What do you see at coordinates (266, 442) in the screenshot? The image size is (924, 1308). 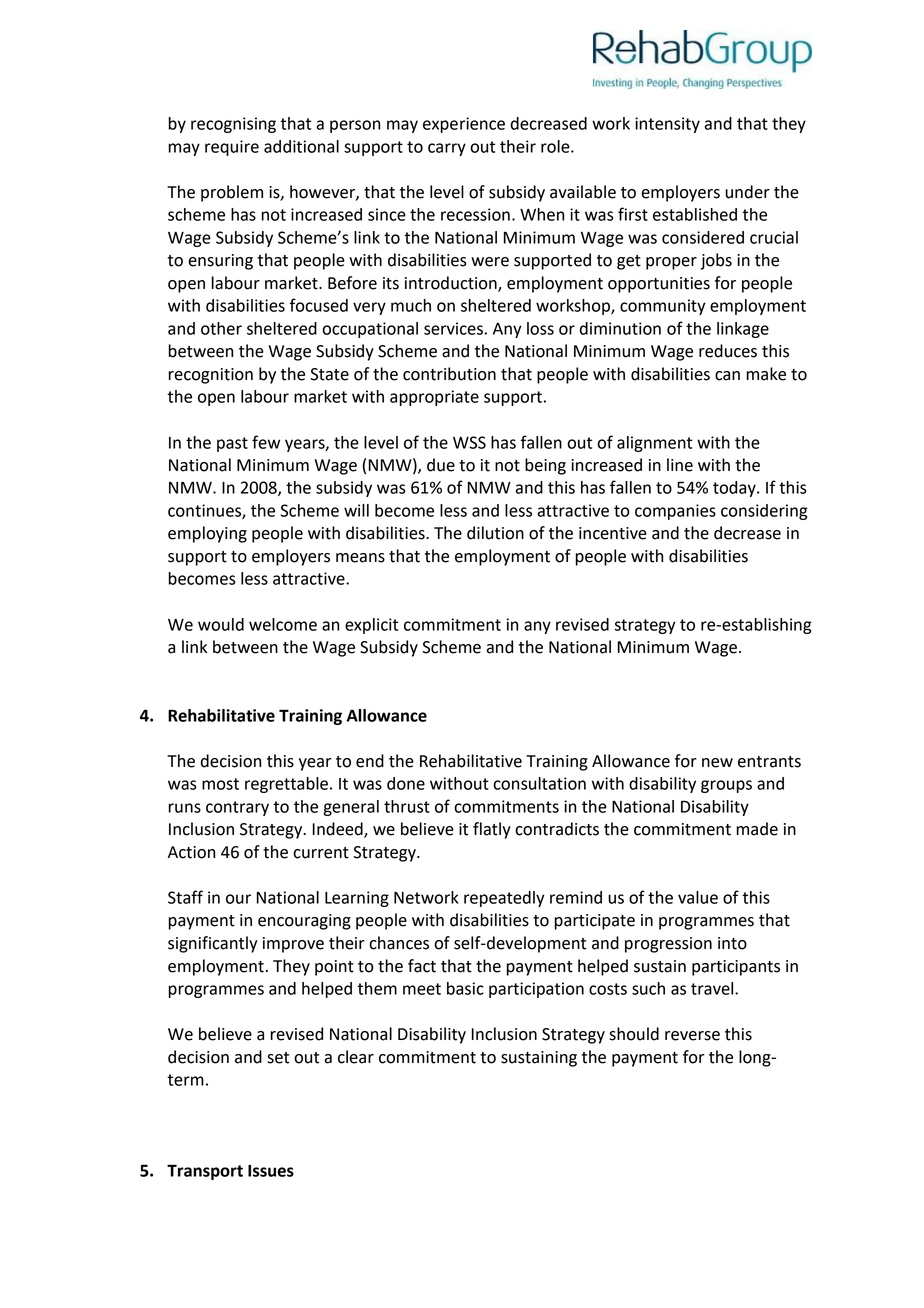 I see `few` at bounding box center [266, 442].
